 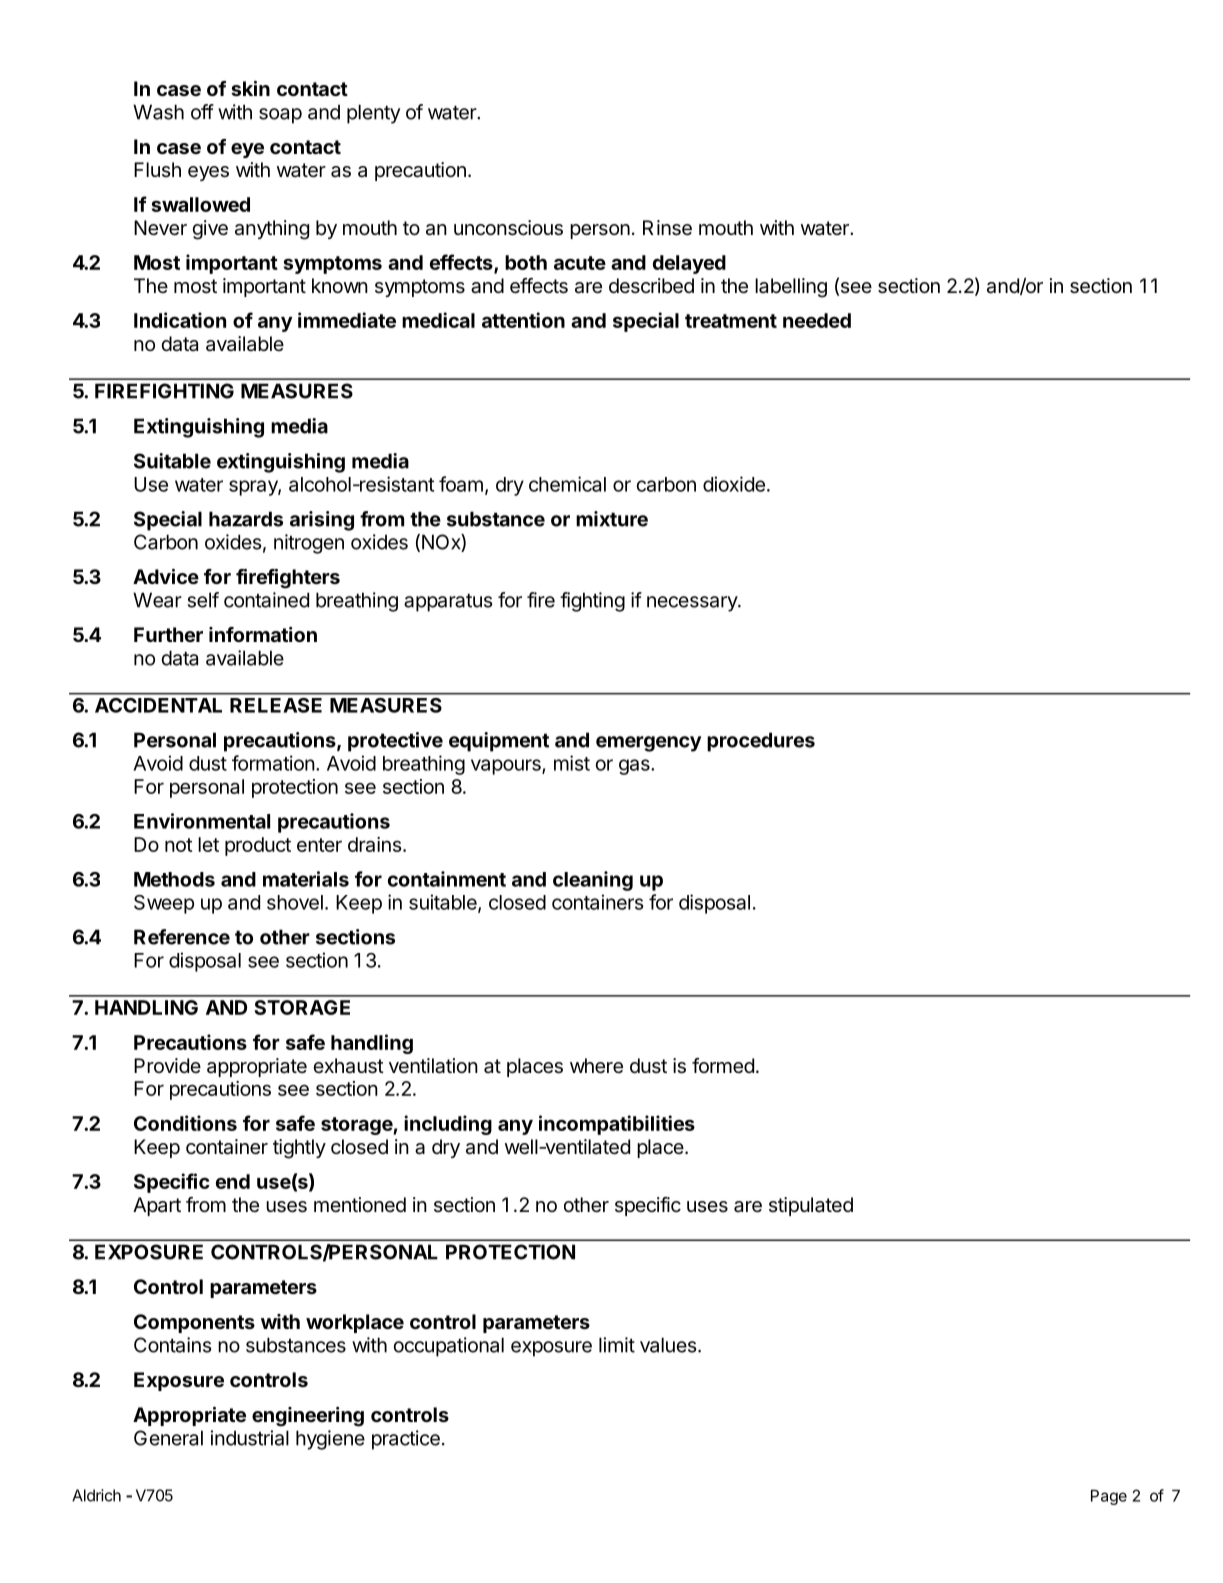 I want to click on dioxide, so click(x=734, y=484).
